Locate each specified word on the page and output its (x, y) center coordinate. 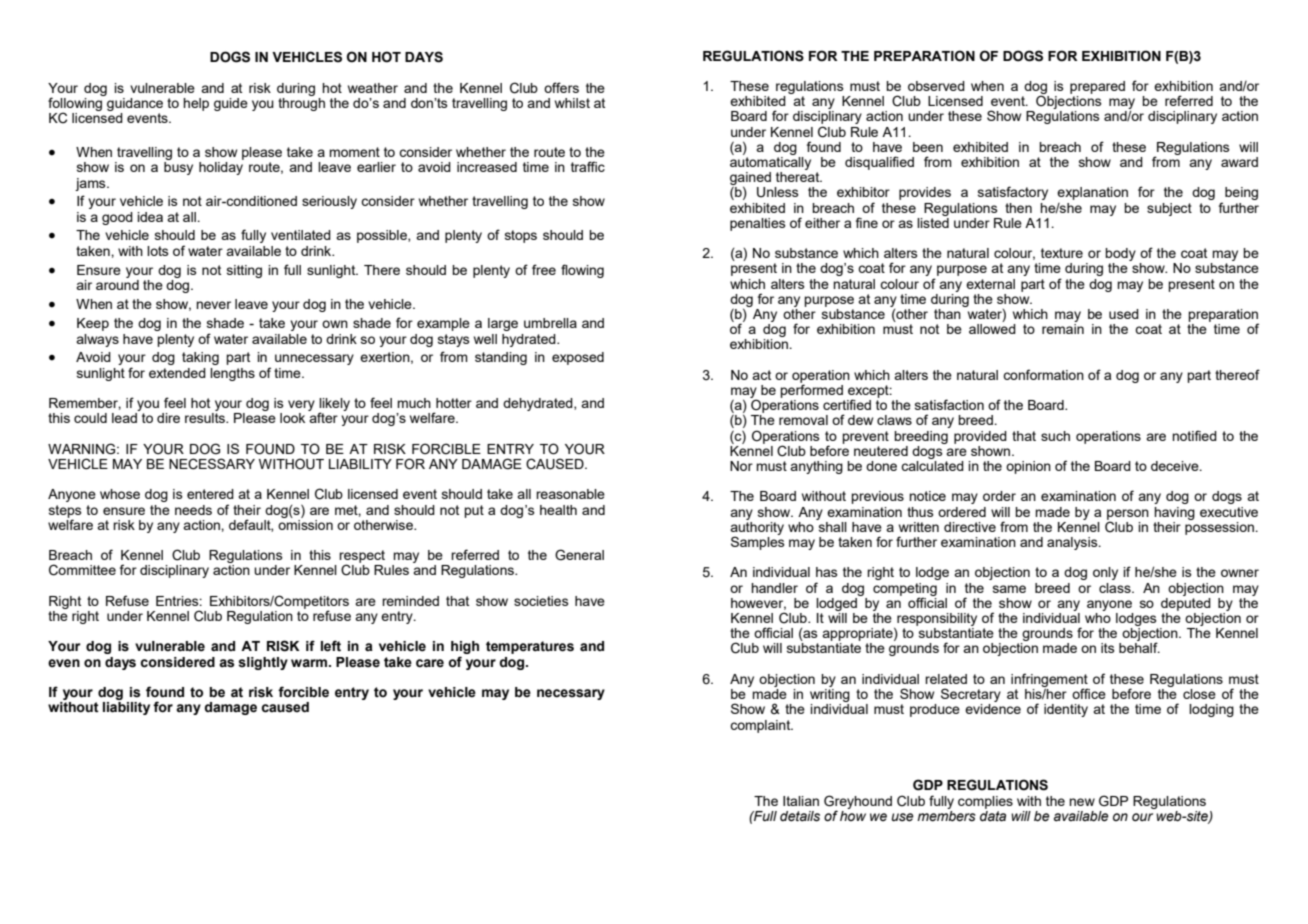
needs (193, 510)
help (196, 104)
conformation (1043, 374)
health (558, 510)
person (1128, 515)
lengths (232, 374)
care (430, 663)
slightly (263, 663)
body (1120, 256)
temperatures (530, 647)
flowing (582, 271)
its (1108, 648)
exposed (578, 358)
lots (158, 251)
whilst (572, 103)
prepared (1097, 87)
